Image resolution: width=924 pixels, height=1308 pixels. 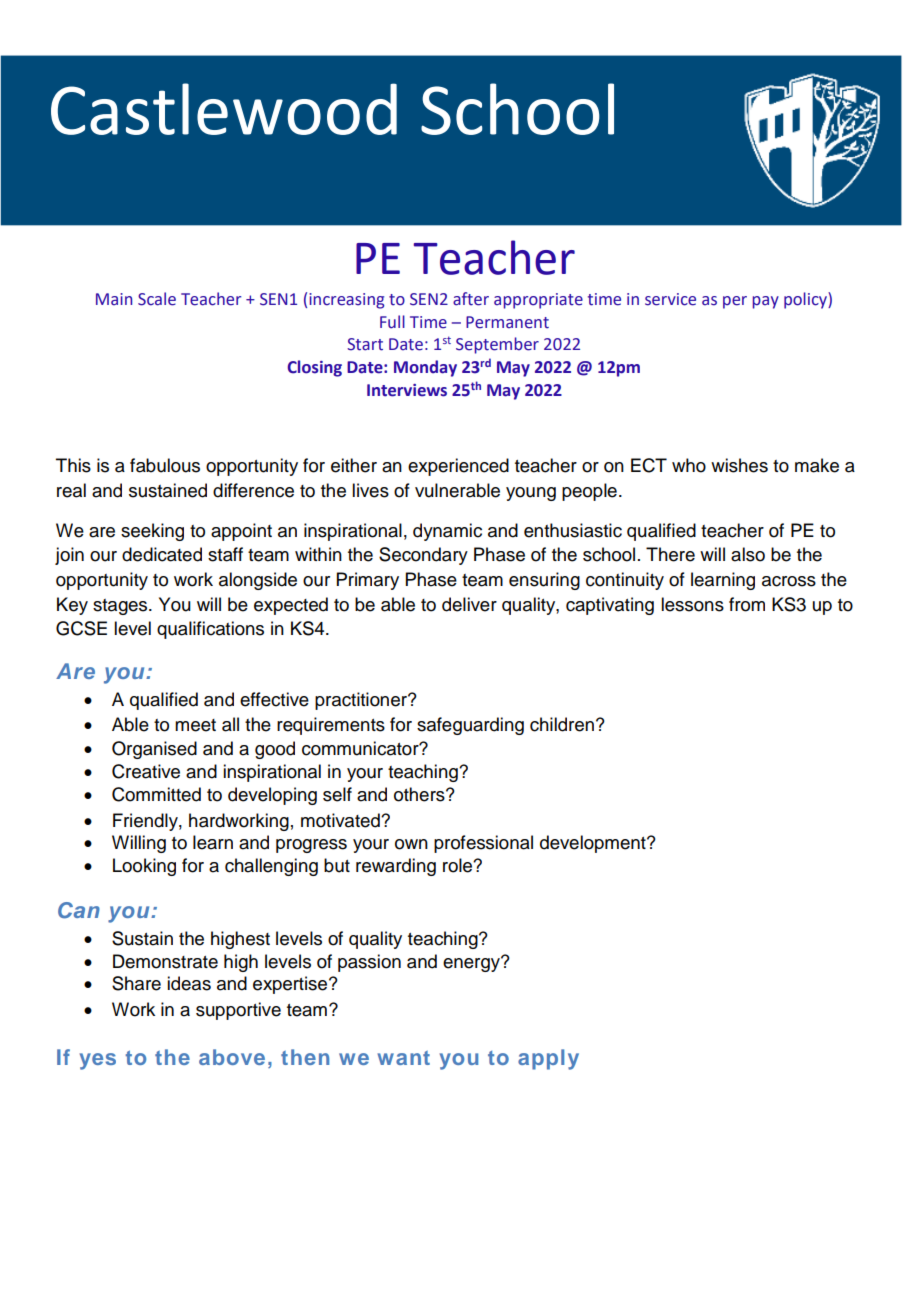 What do you see at coordinates (392, 322) in the image?
I see `Full` at bounding box center [392, 322].
